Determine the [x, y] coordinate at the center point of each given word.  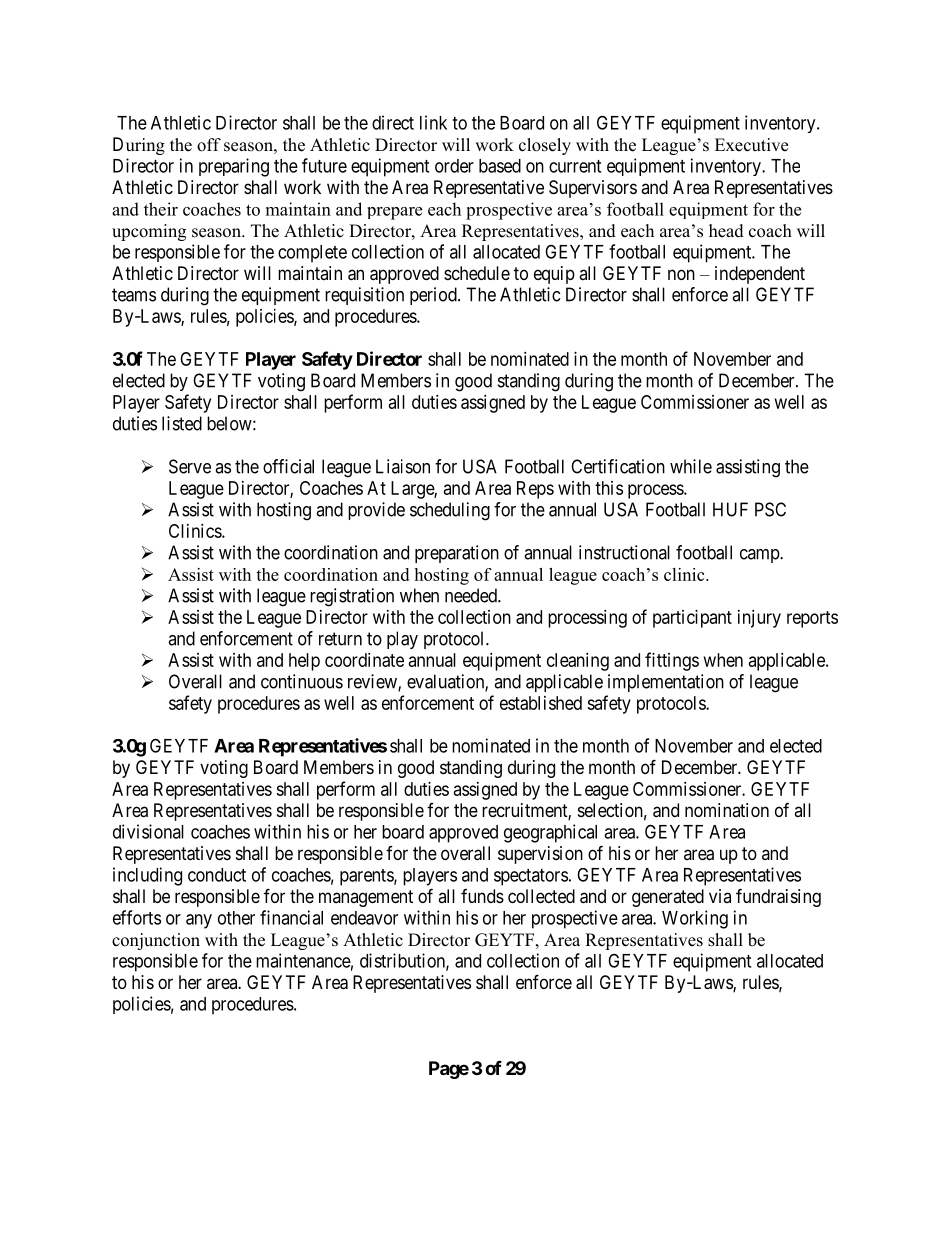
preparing [234, 167]
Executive [751, 145]
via [720, 896]
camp [760, 556]
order [454, 166]
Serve [190, 466]
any [199, 921]
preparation [457, 554]
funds [482, 896]
